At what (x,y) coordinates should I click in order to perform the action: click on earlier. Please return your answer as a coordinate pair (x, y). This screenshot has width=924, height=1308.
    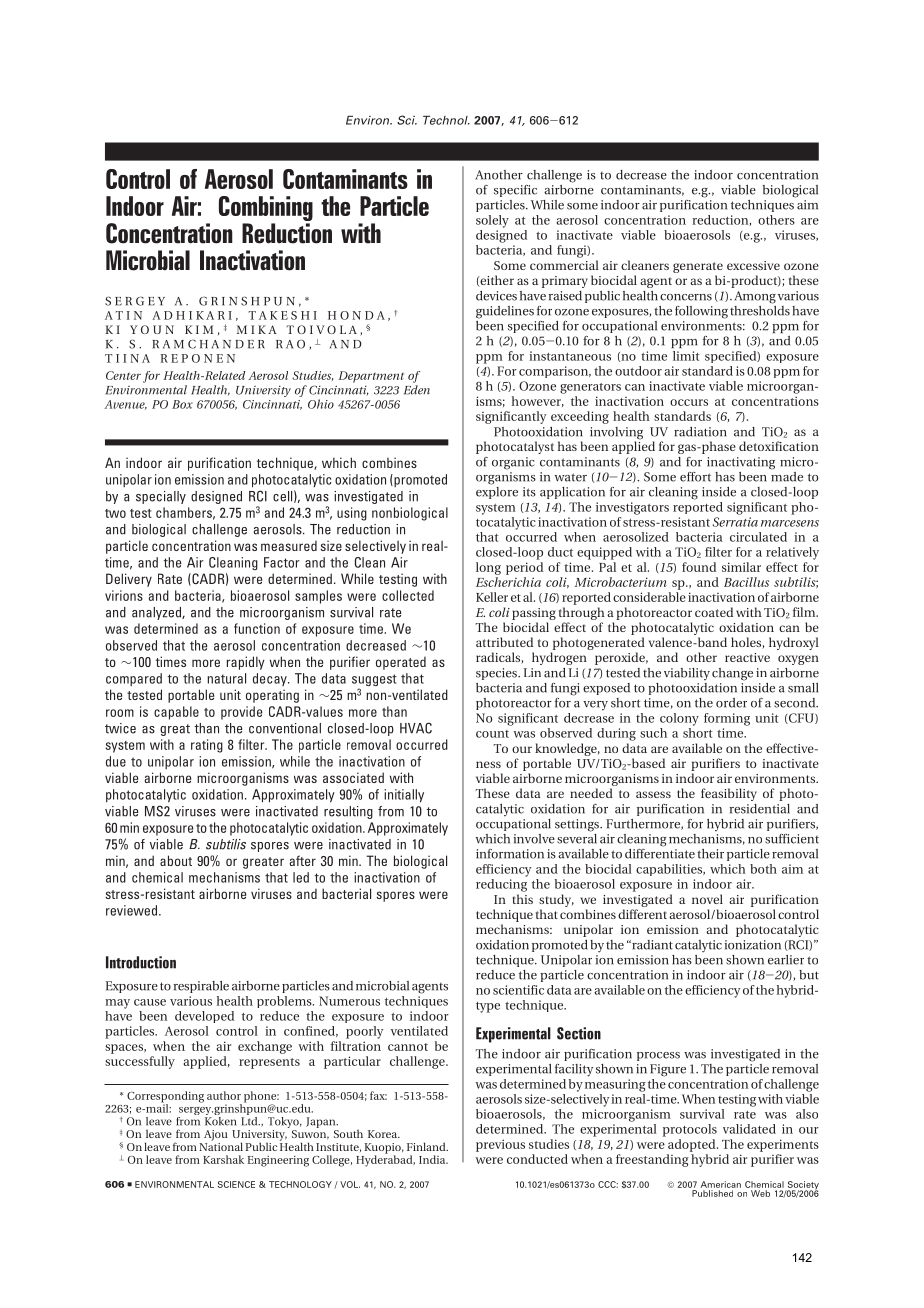
    Looking at the image, I should click on (786, 960).
